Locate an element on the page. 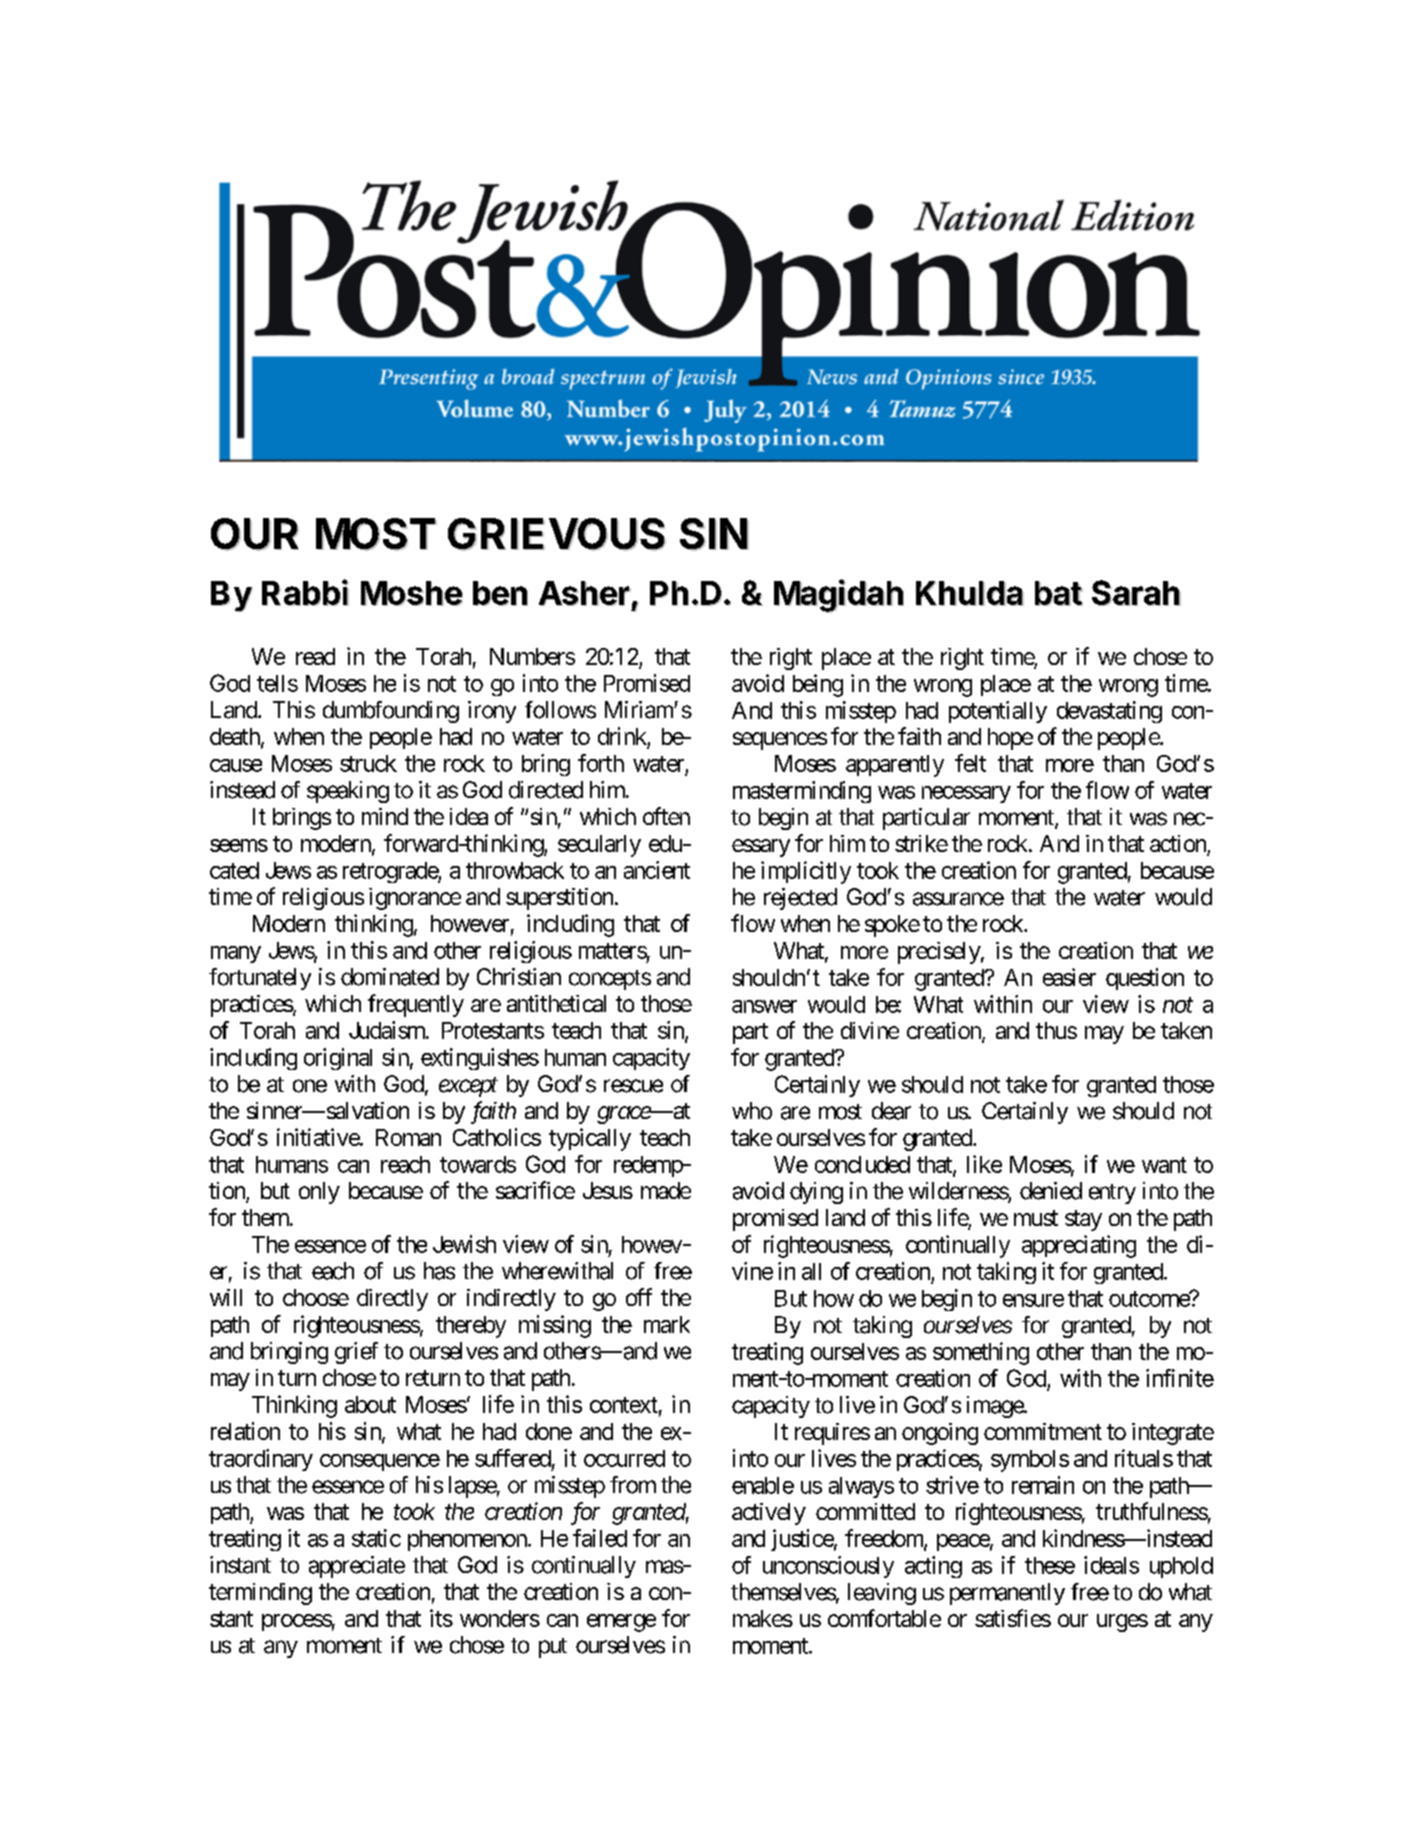 This page has height=1840, width=1421. static is located at coordinates (376, 1538).
